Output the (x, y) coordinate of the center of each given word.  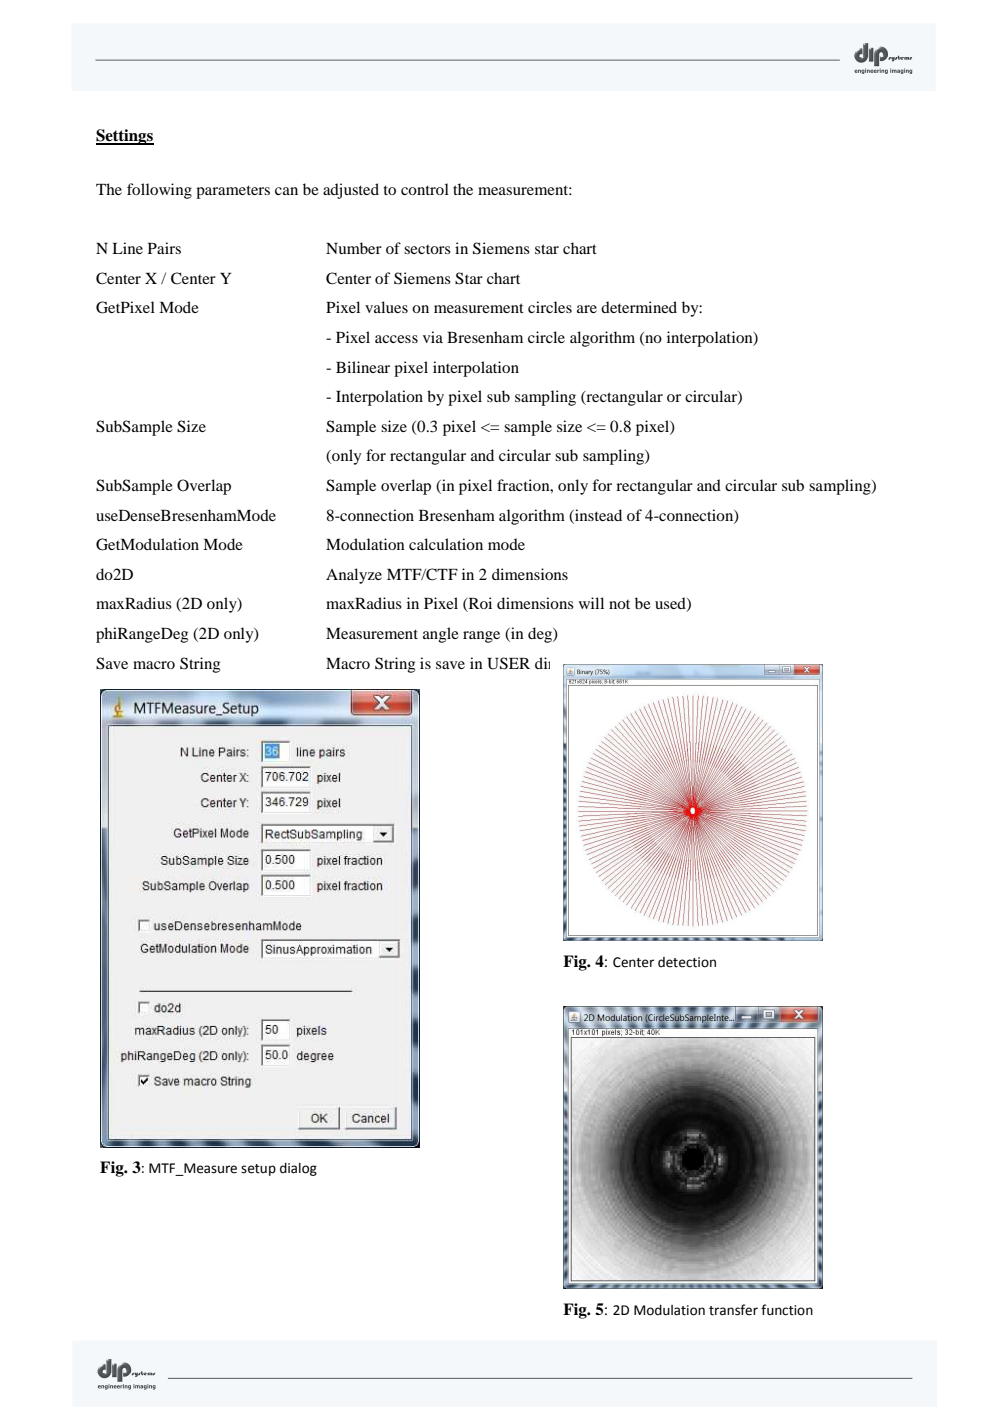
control (425, 189)
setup (258, 1170)
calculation (446, 544)
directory (566, 666)
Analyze (354, 576)
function (787, 1310)
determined (639, 307)
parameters (233, 192)
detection (687, 962)
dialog (298, 1169)
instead (597, 515)
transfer (733, 1310)
